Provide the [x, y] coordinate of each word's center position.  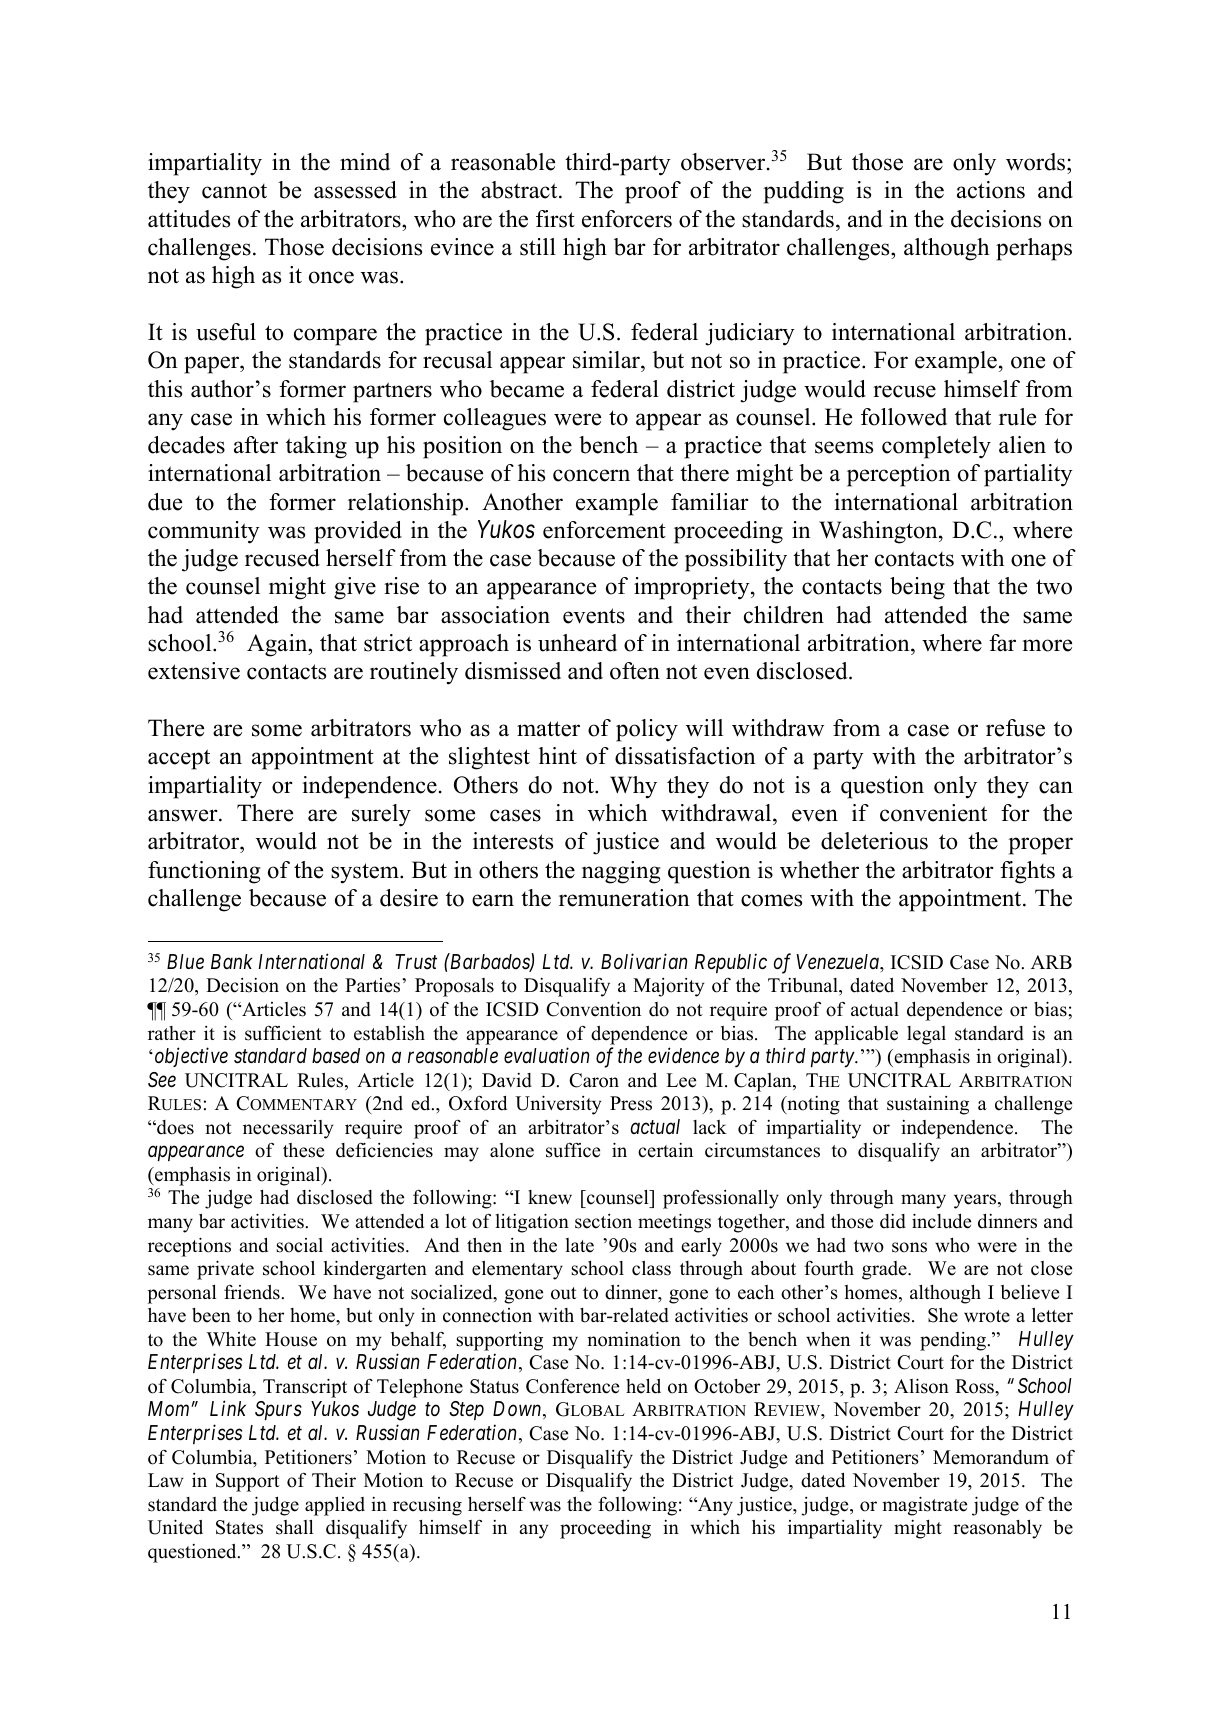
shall [295, 1527]
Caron [594, 1080]
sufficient [283, 1033]
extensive [194, 671]
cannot [234, 191]
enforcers [627, 219]
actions [991, 190]
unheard [577, 643]
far [1002, 643]
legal [926, 1035]
